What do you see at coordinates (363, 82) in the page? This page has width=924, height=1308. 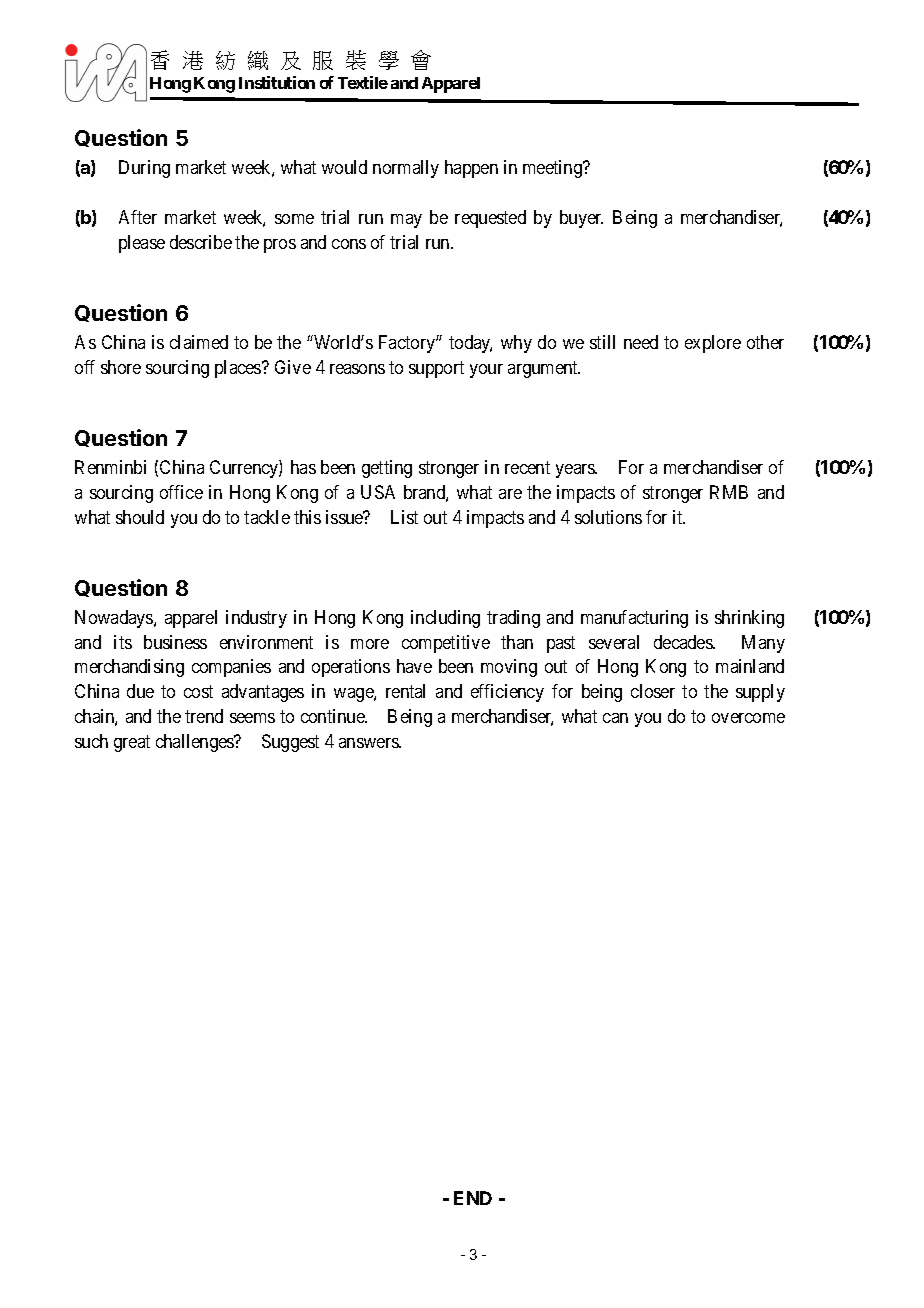 I see `Textile` at bounding box center [363, 82].
